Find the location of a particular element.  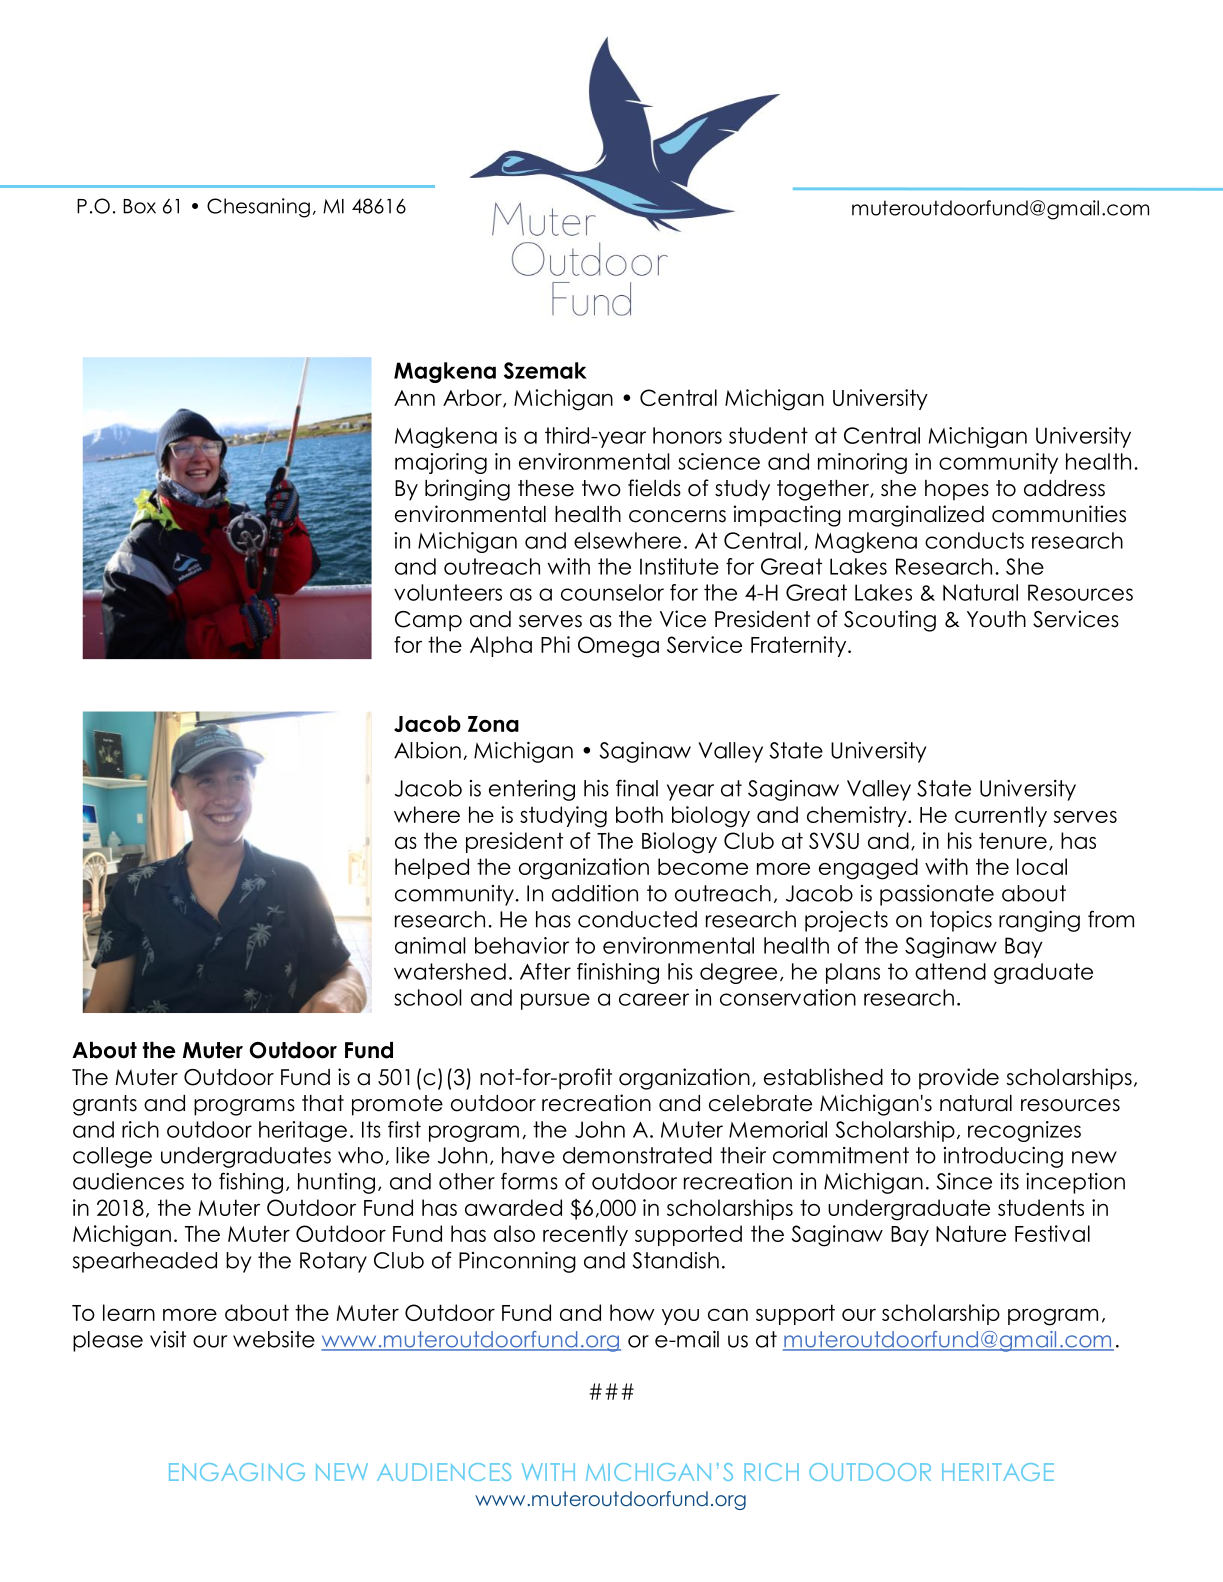

tenure is located at coordinates (1013, 840).
